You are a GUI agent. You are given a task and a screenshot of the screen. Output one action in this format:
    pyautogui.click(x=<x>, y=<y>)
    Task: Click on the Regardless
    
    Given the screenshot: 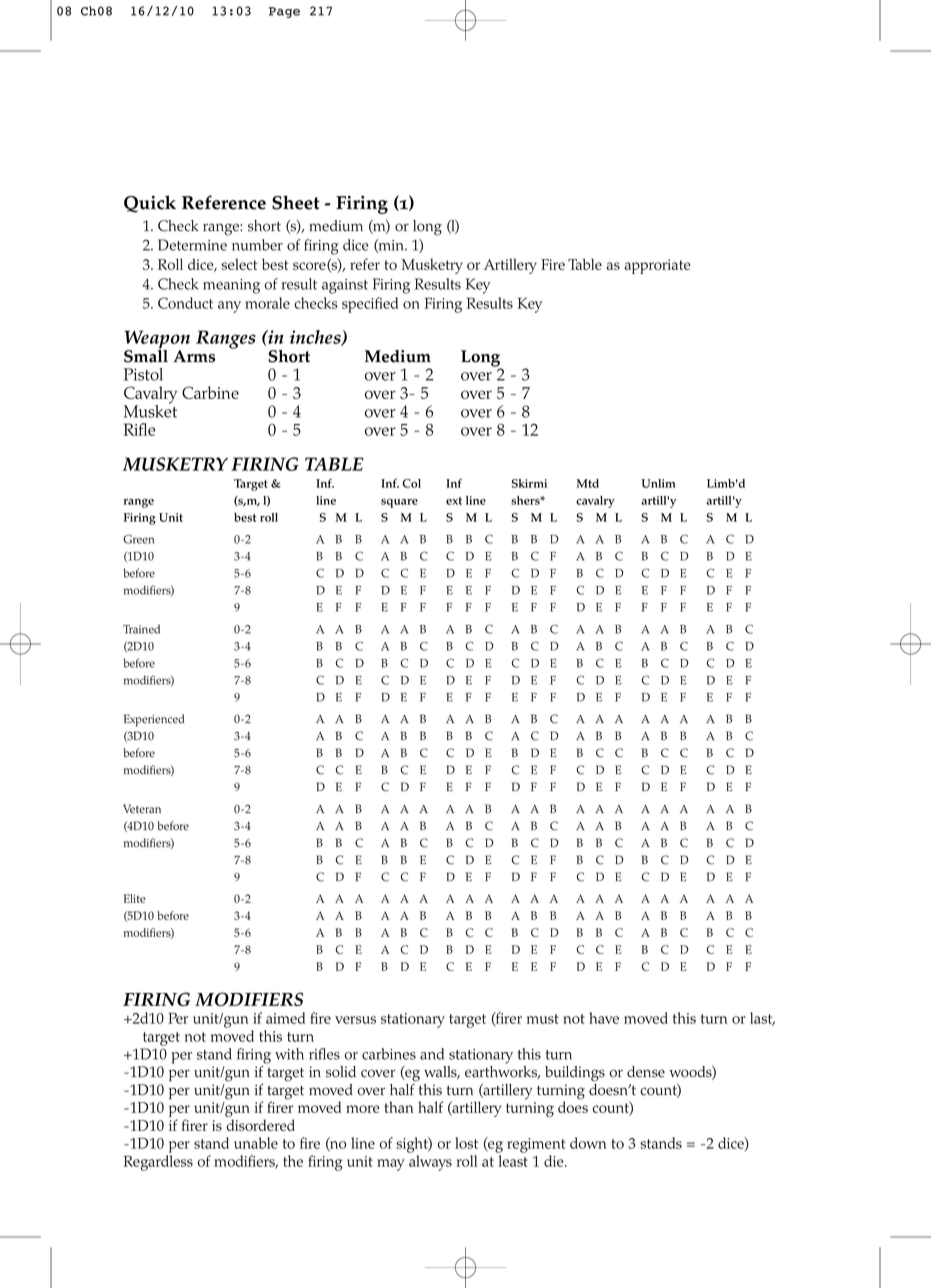 What is the action you would take?
    pyautogui.click(x=158, y=1163)
